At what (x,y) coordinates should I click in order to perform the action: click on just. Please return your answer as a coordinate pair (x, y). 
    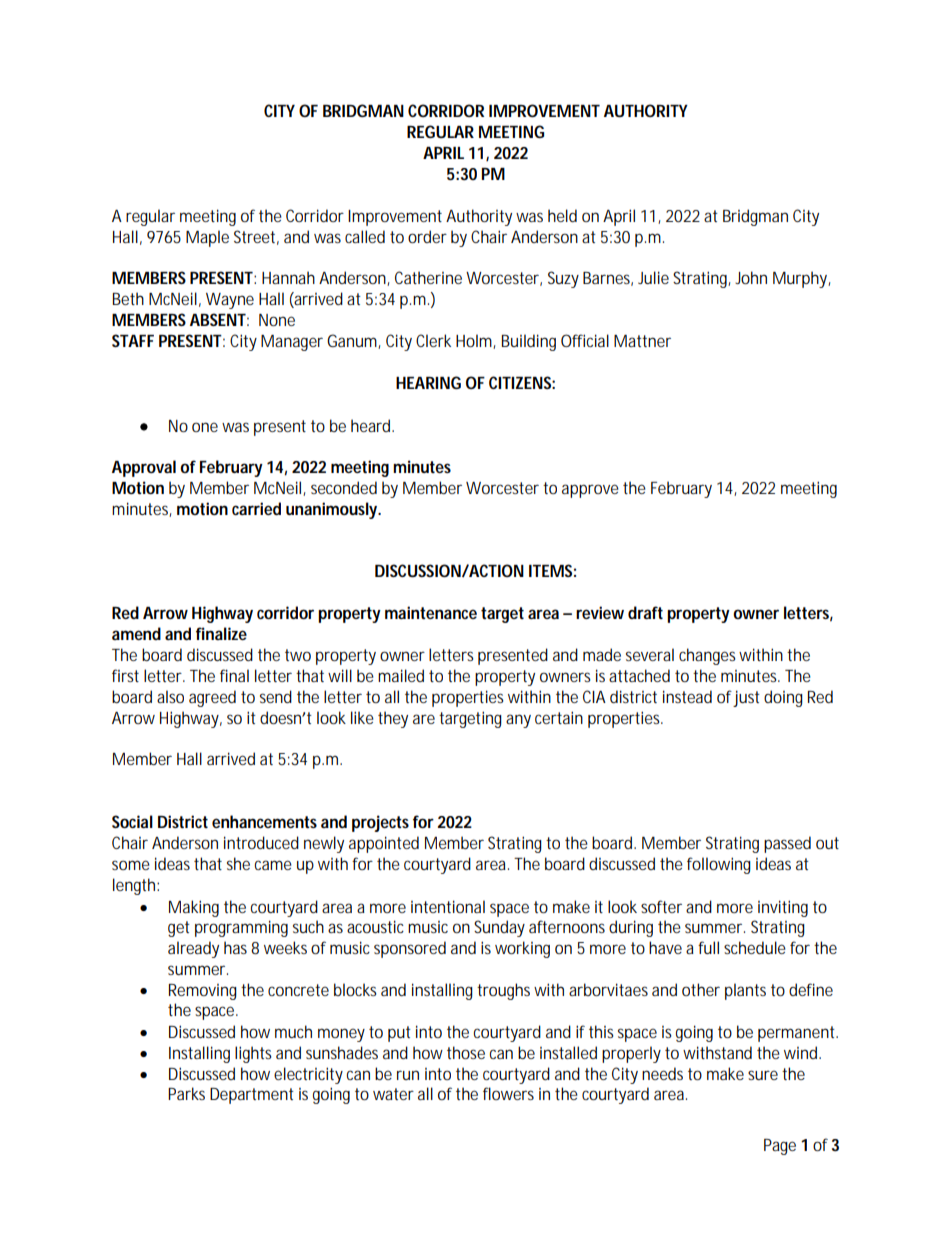
    Looking at the image, I should click on (746, 698).
